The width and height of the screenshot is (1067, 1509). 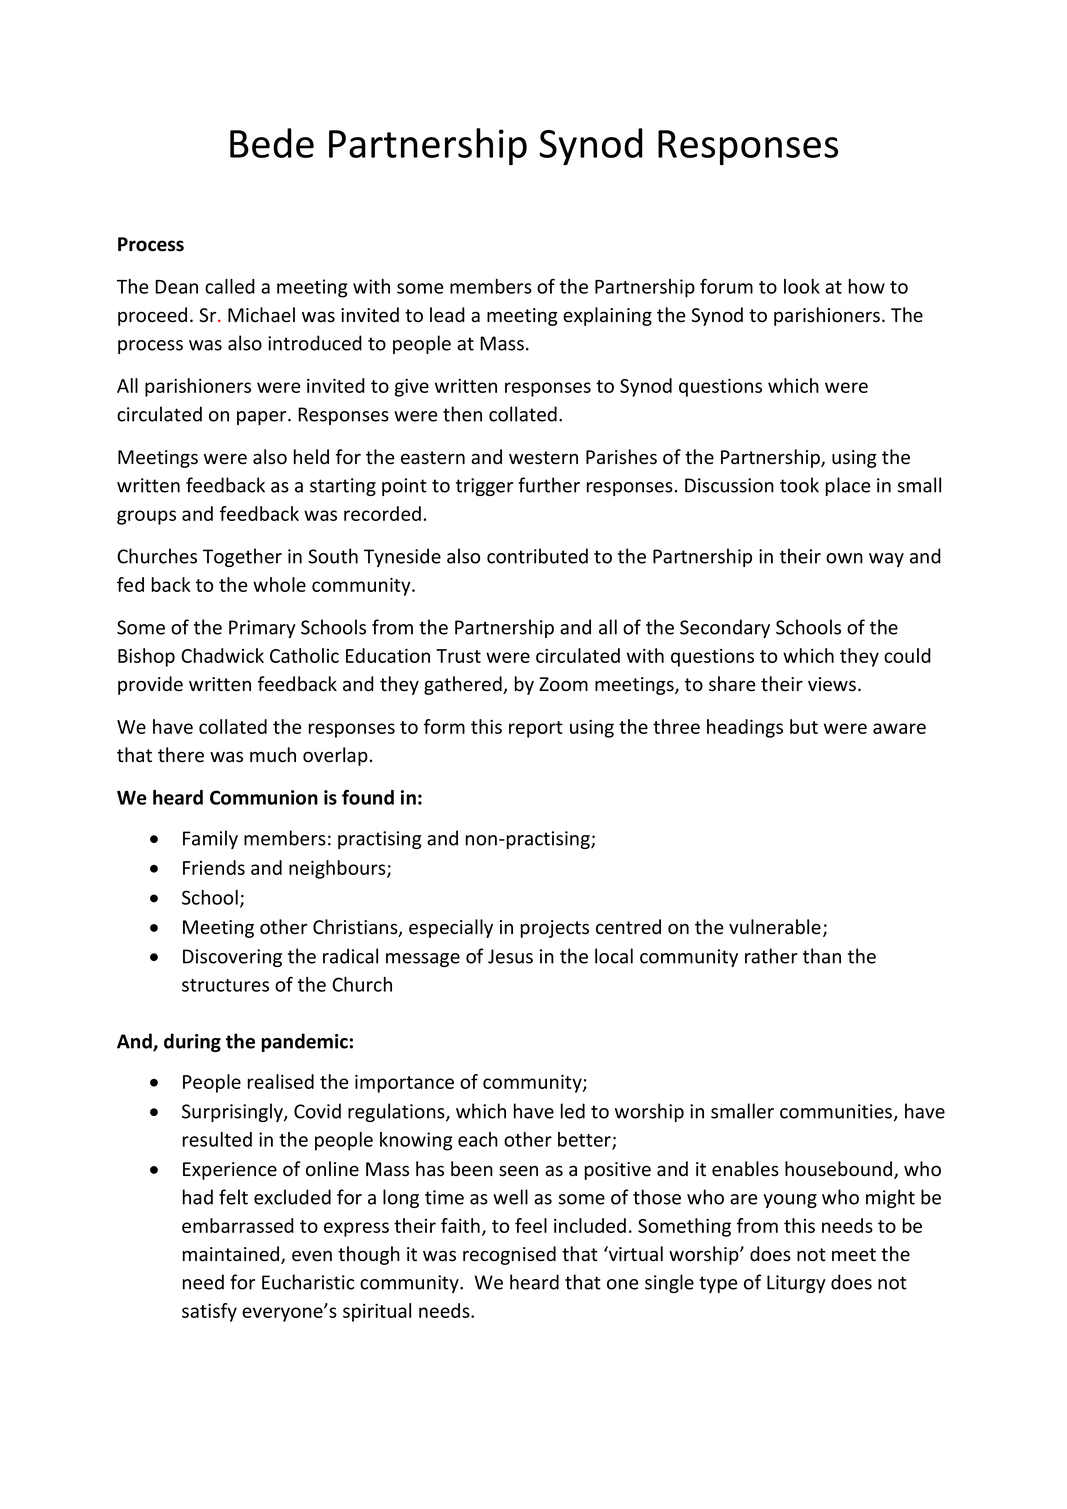 What do you see at coordinates (458, 656) in the screenshot?
I see `Trust` at bounding box center [458, 656].
